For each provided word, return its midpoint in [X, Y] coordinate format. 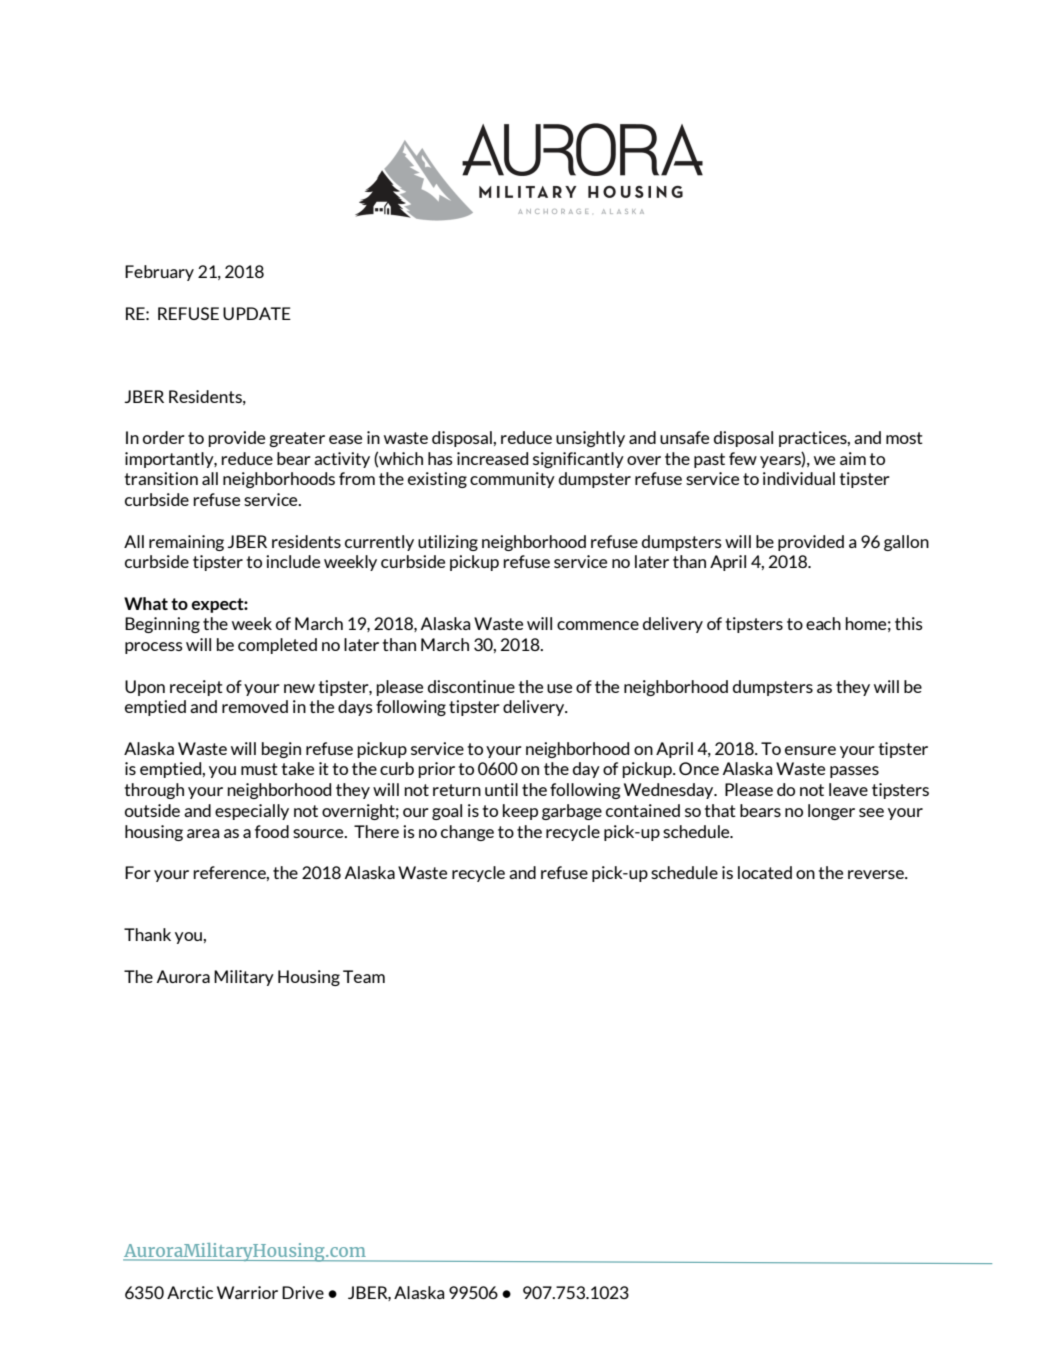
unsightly [590, 439]
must [259, 769]
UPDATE [257, 313]
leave [848, 789]
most [904, 438]
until [501, 789]
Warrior [247, 1292]
